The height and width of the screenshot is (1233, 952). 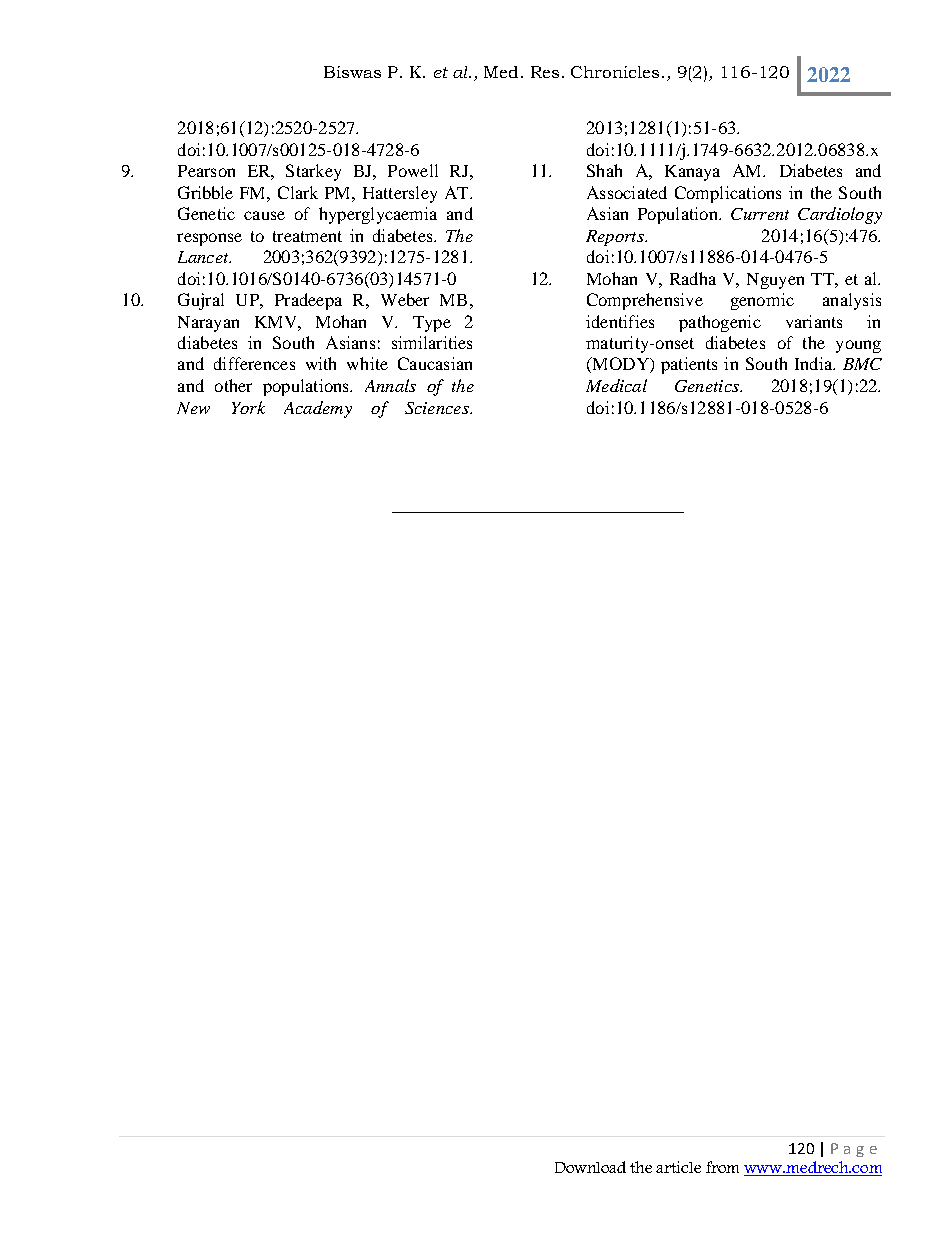 I want to click on Download, so click(x=590, y=1167).
